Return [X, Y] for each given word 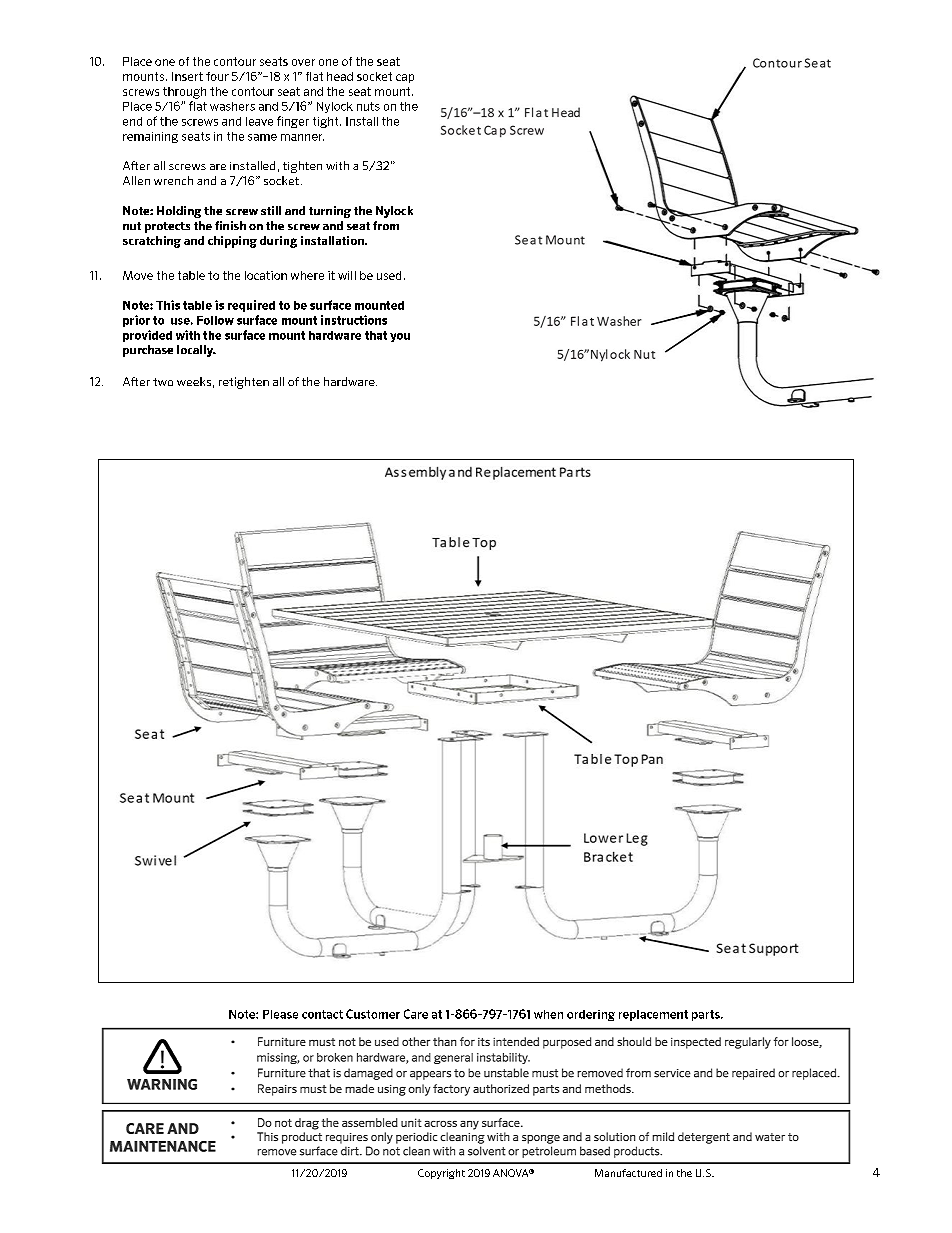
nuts [368, 106]
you [400, 337]
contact [322, 1014]
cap [405, 78]
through [184, 93]
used [389, 275]
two [163, 382]
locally [196, 351]
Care [416, 1014]
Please [280, 1014]
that [376, 335]
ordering [591, 1015]
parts [707, 1015]
